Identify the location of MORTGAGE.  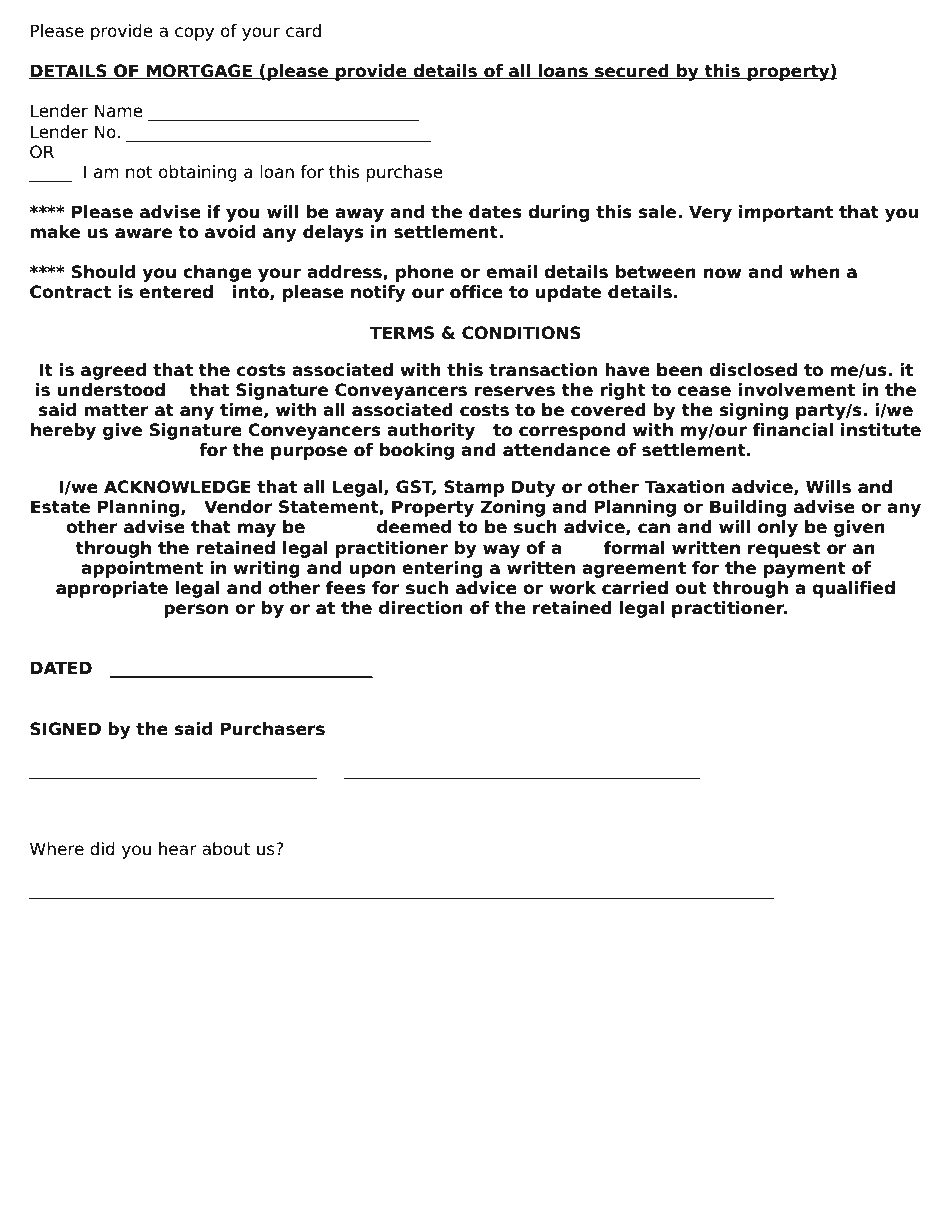
(199, 72).
